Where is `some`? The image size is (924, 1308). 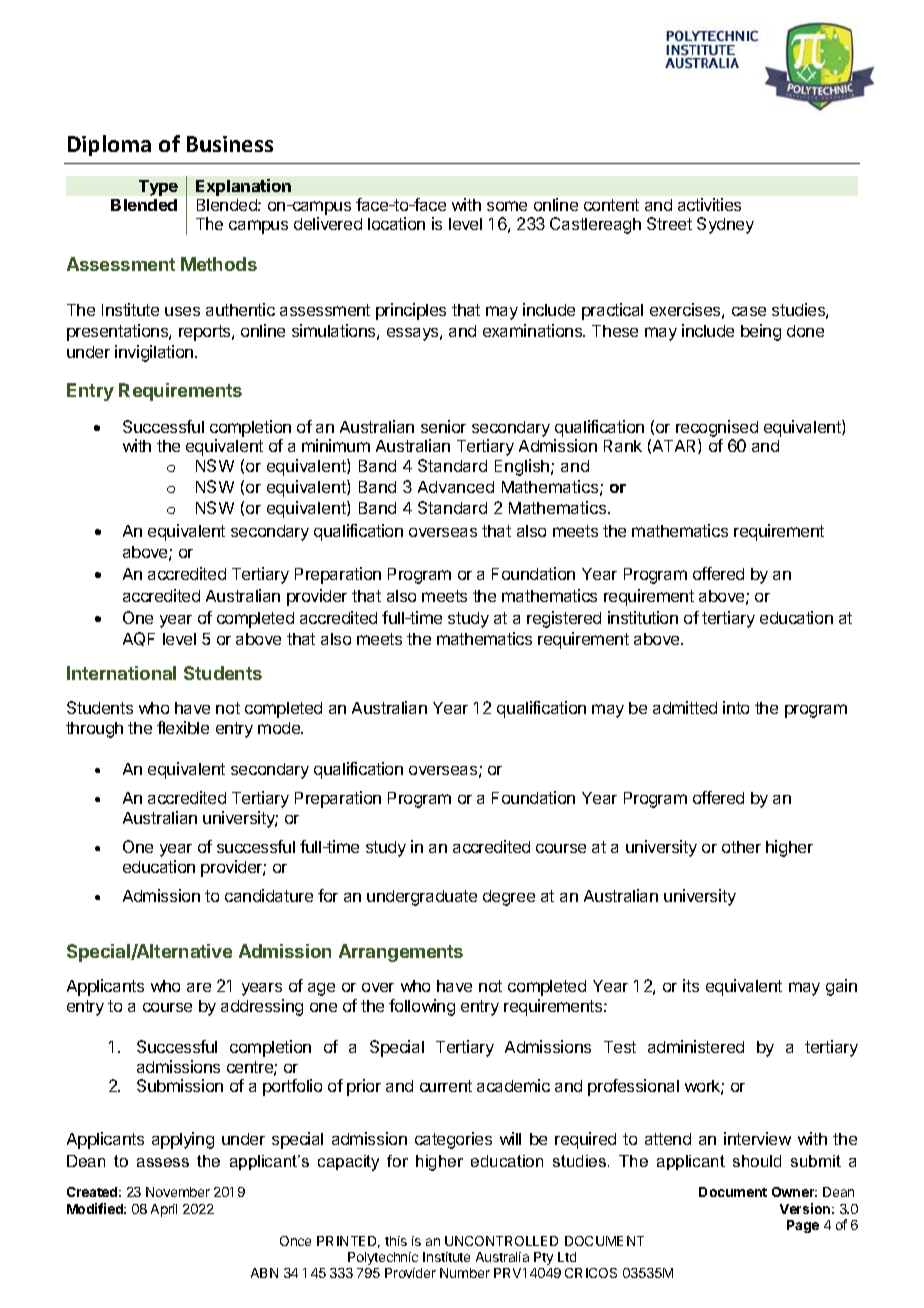 some is located at coordinates (507, 206).
